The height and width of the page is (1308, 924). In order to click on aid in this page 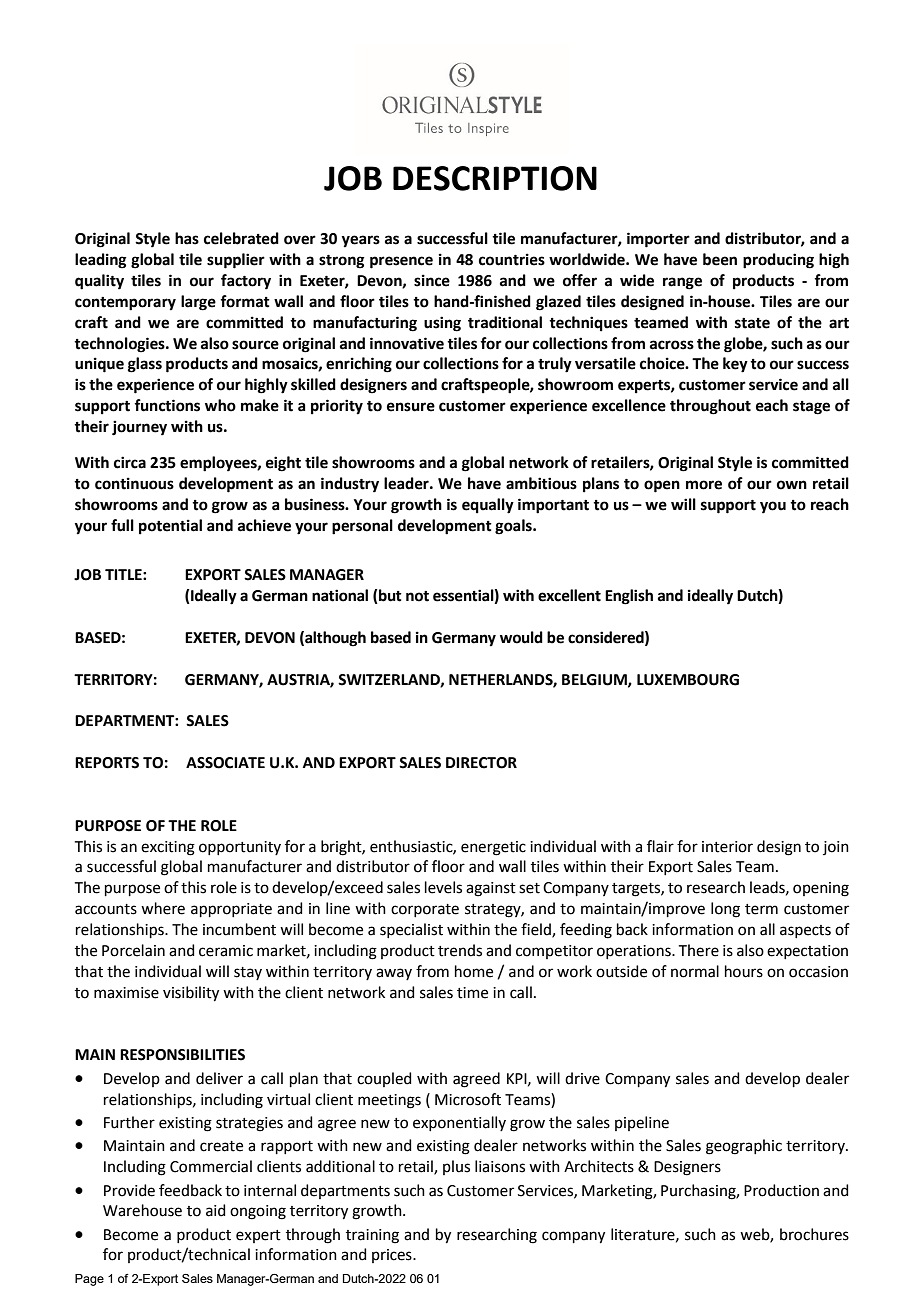, I will do `click(216, 1210)`.
